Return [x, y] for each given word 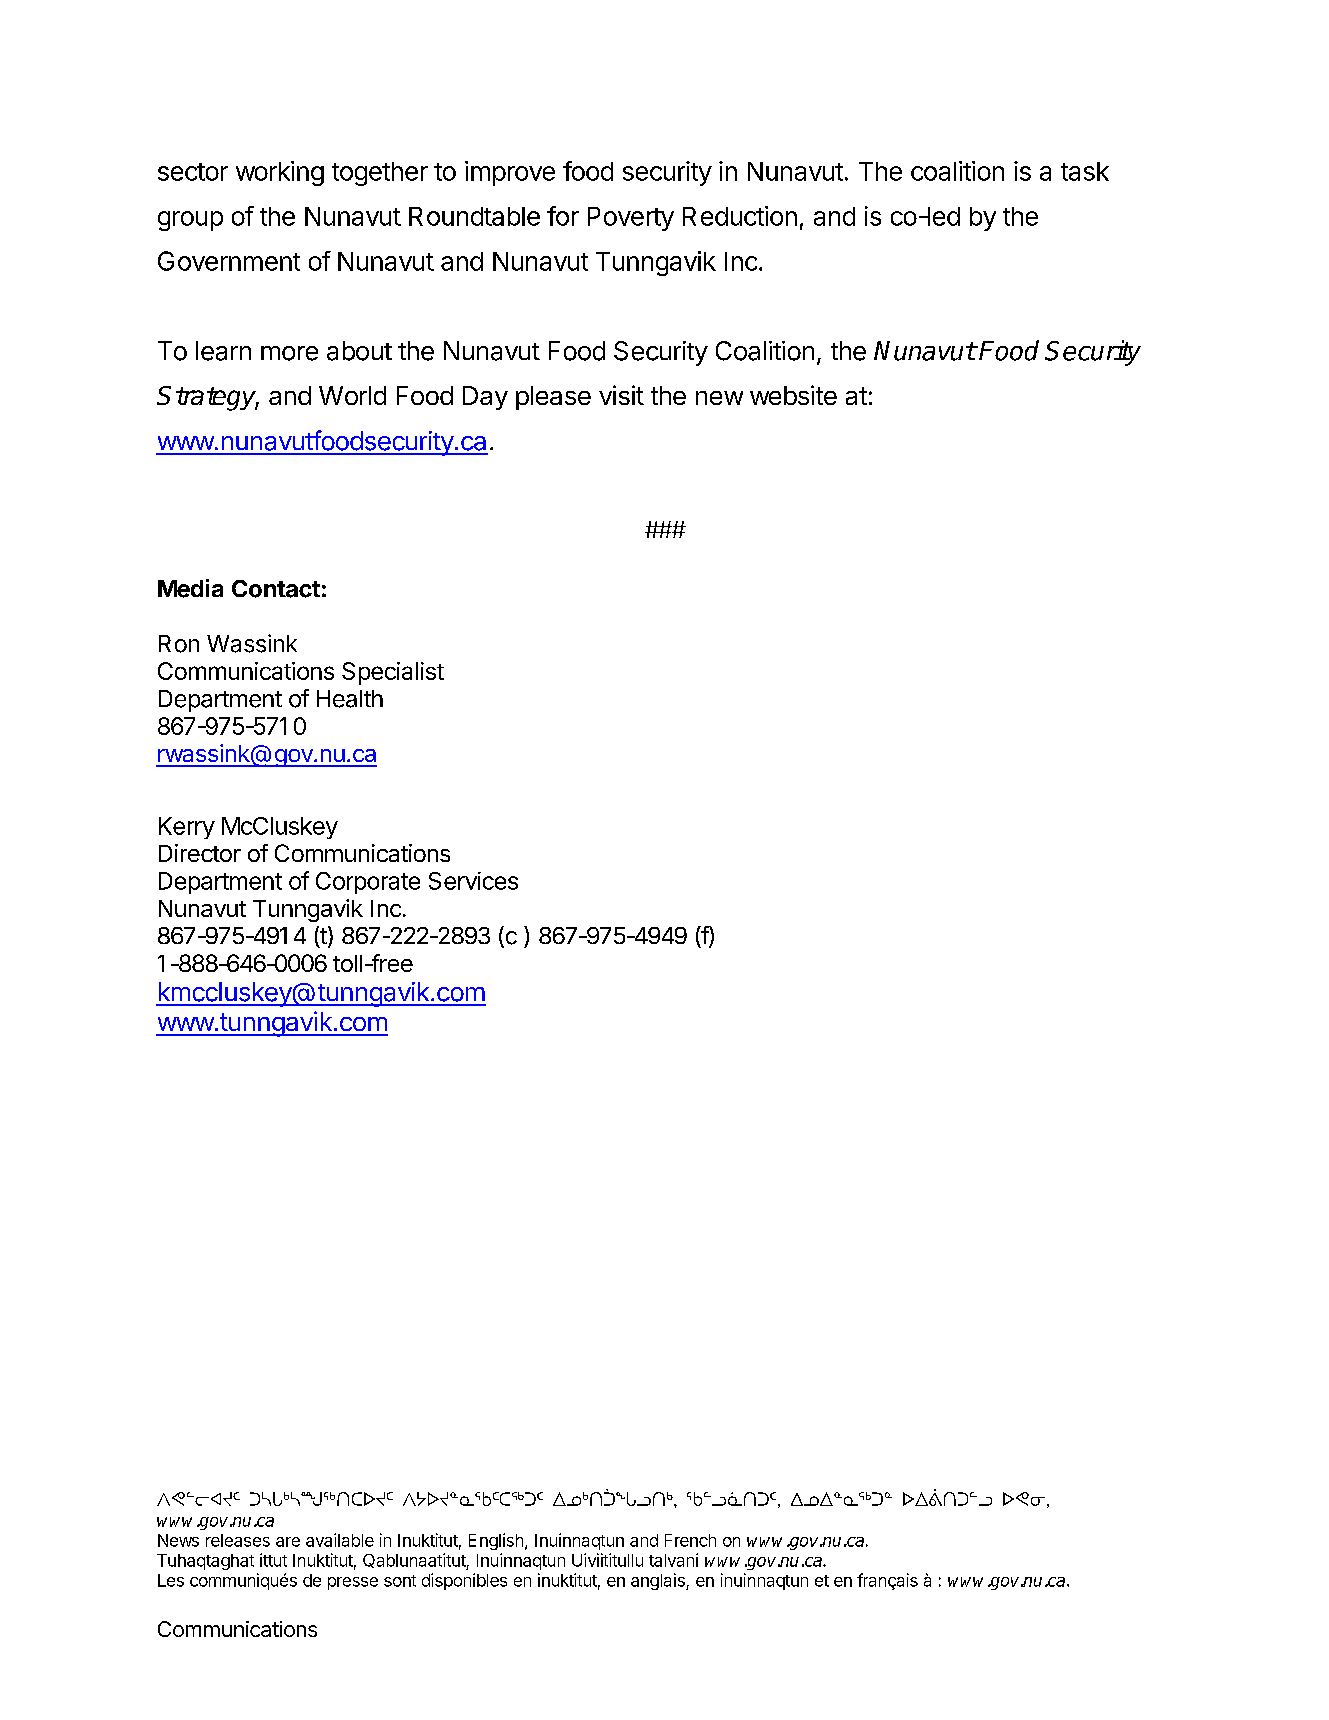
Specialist [393, 673]
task [1085, 171]
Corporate [368, 883]
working [280, 173]
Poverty [631, 219]
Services [473, 881]
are [288, 1542]
